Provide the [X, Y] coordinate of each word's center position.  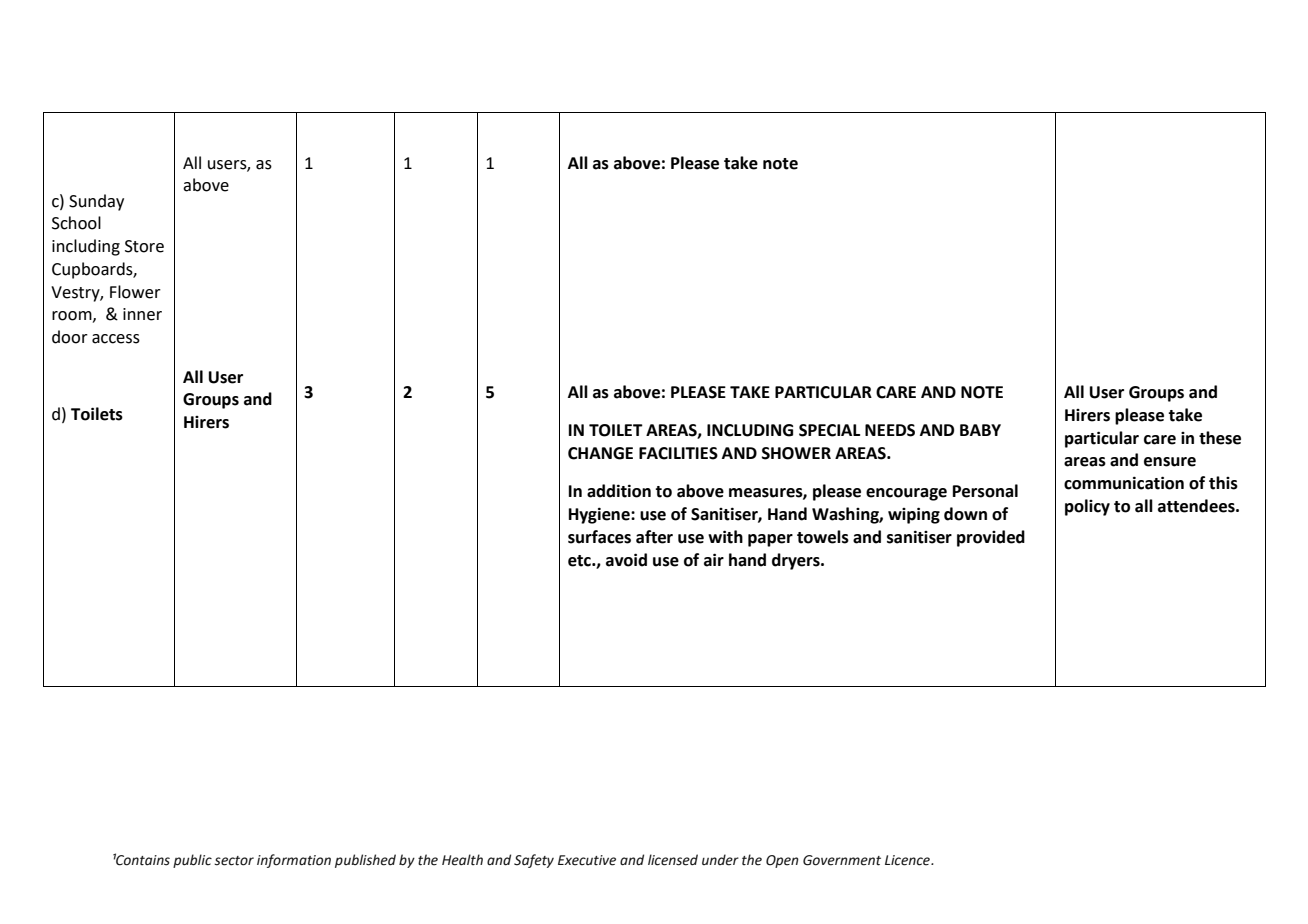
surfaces [599, 537]
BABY [980, 430]
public [192, 861]
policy [1087, 507]
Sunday [96, 202]
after [654, 537]
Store [144, 246]
